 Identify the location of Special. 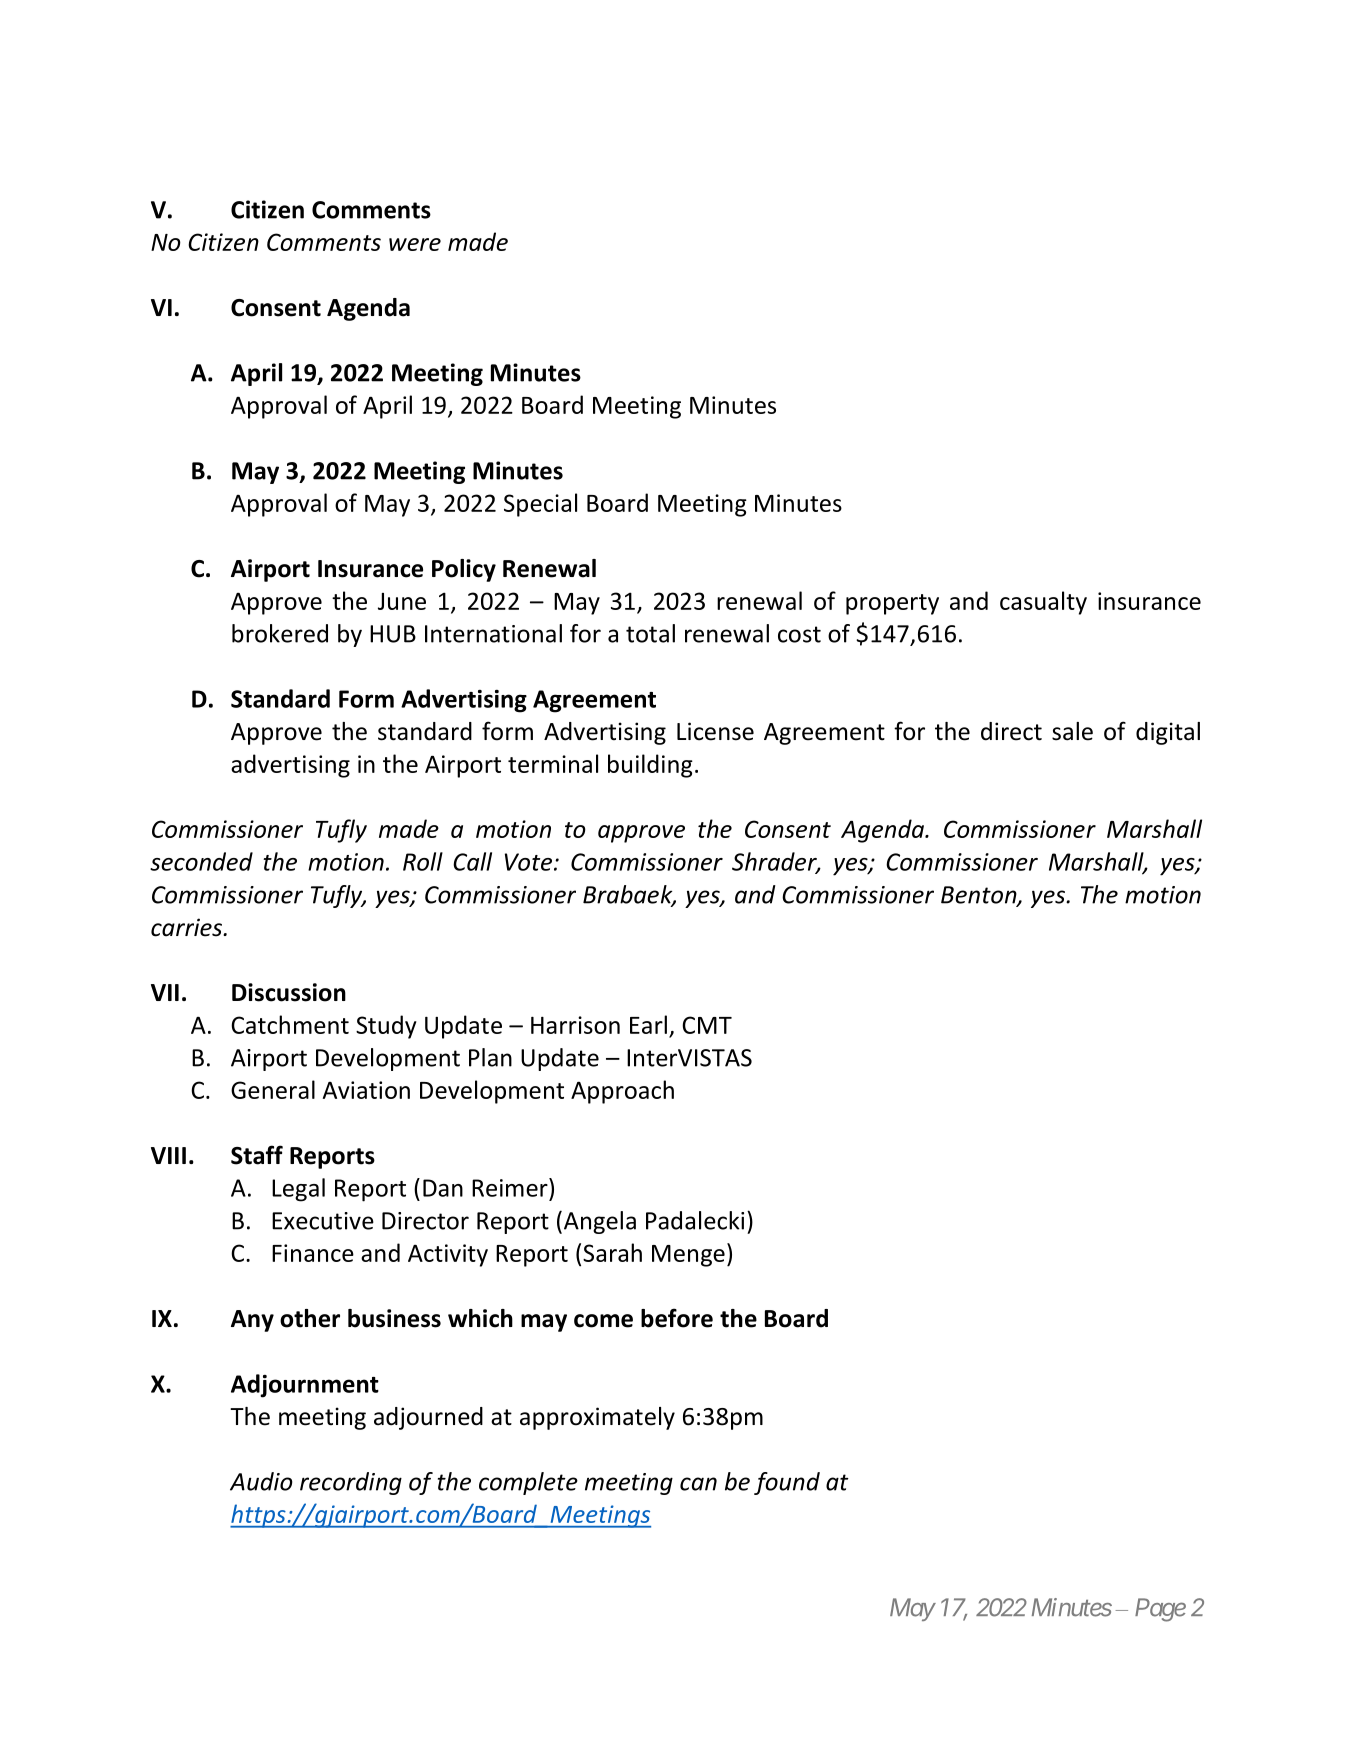
(540, 505).
